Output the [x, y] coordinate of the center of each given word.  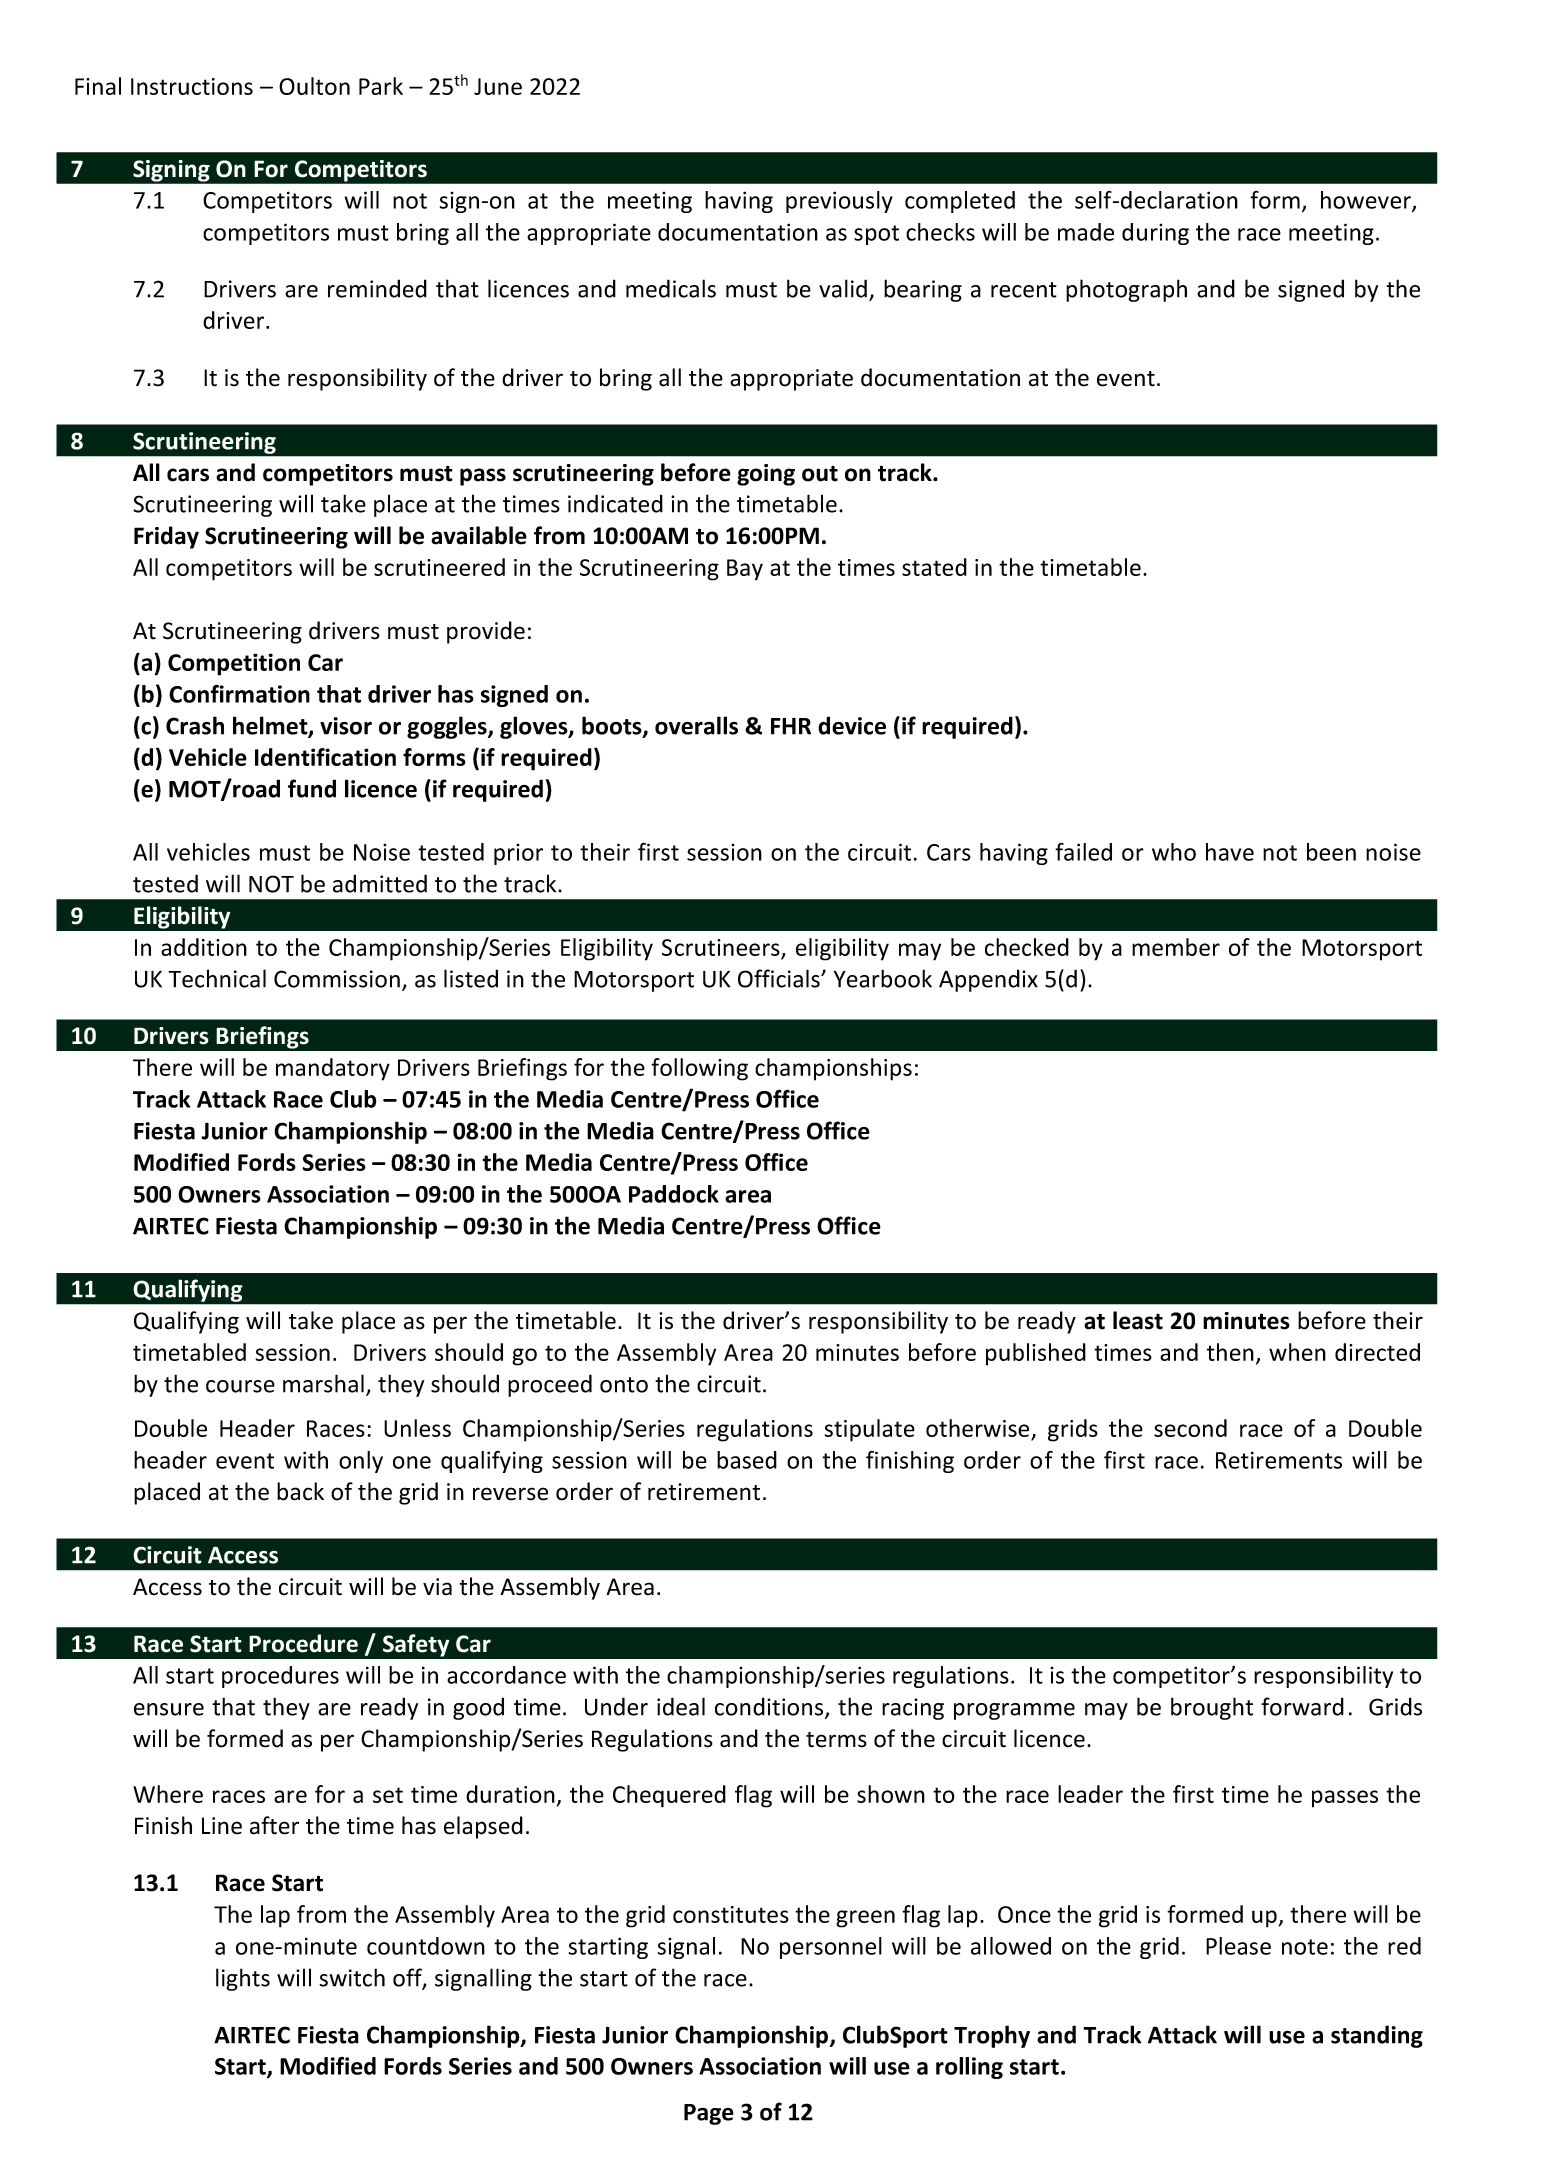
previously [839, 202]
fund [312, 788]
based [747, 1460]
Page [709, 2114]
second [1190, 1428]
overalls [696, 725]
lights [243, 1979]
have [1230, 852]
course [240, 1386]
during [1155, 234]
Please [1238, 1946]
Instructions [192, 86]
